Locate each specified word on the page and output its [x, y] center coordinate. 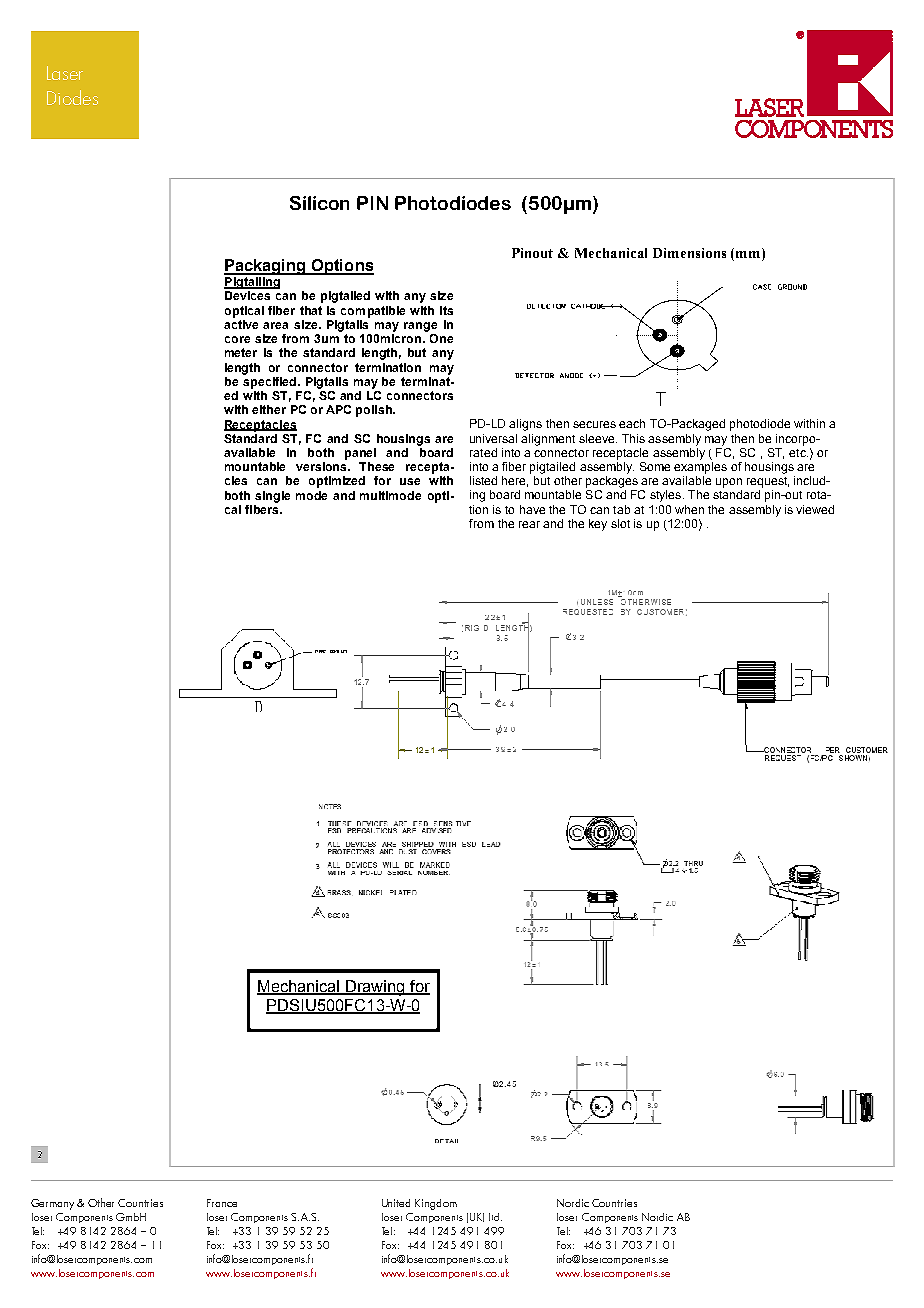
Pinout [532, 253]
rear [529, 524]
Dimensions [689, 253]
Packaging [266, 267]
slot [620, 523]
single [272, 497]
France [222, 1203]
